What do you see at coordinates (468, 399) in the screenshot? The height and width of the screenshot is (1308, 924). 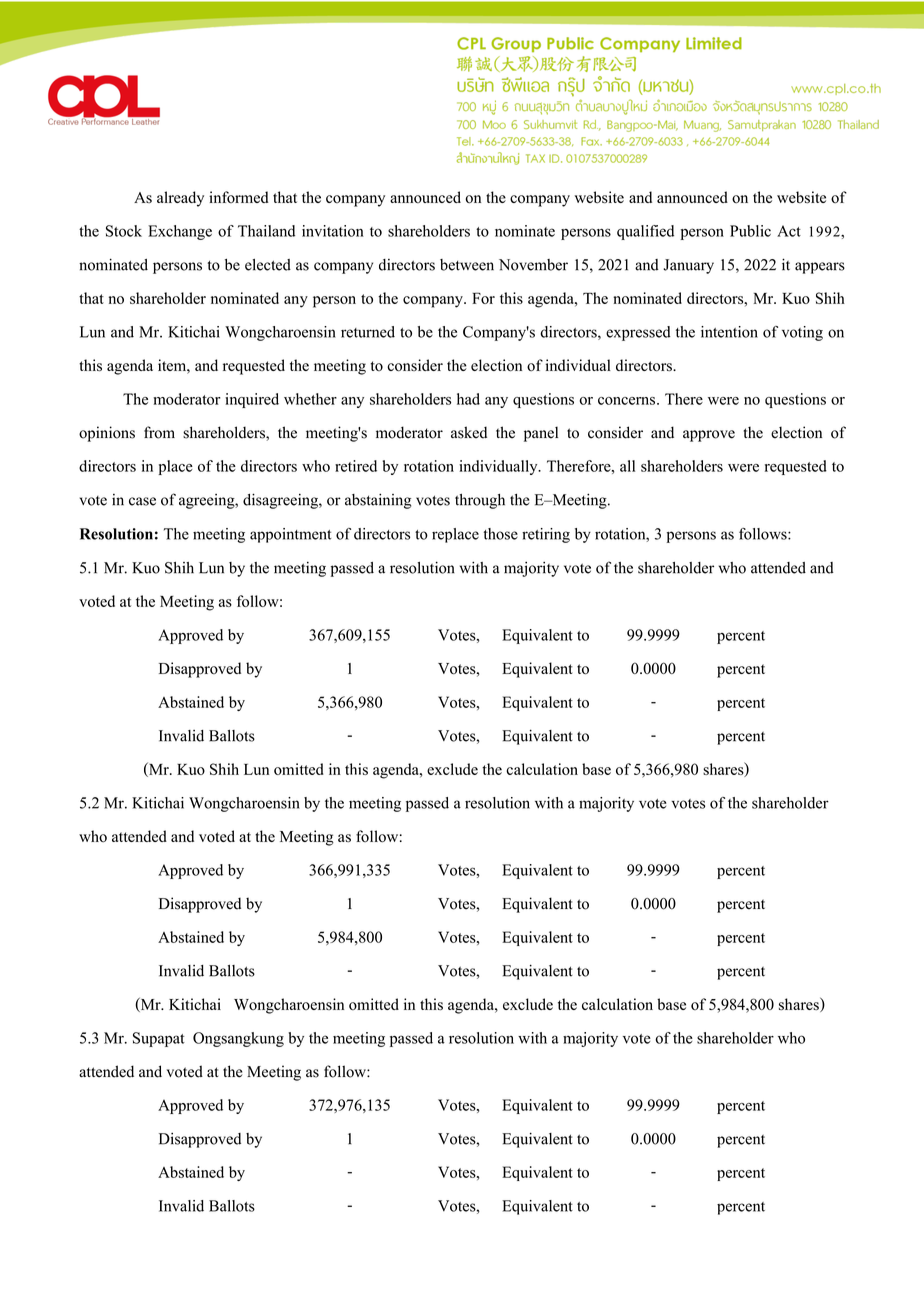 I see `had` at bounding box center [468, 399].
